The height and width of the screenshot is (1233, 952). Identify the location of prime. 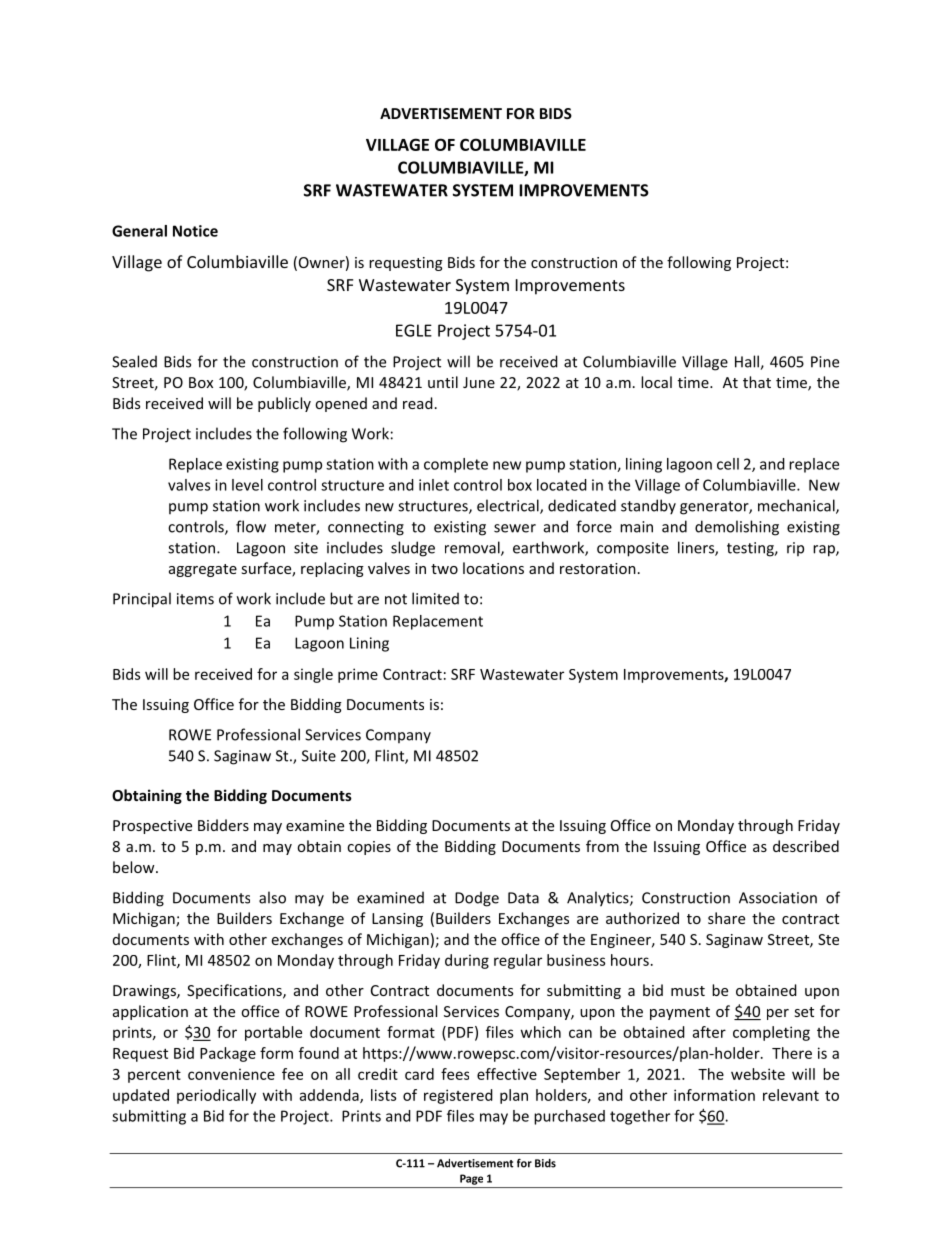
(358, 675).
